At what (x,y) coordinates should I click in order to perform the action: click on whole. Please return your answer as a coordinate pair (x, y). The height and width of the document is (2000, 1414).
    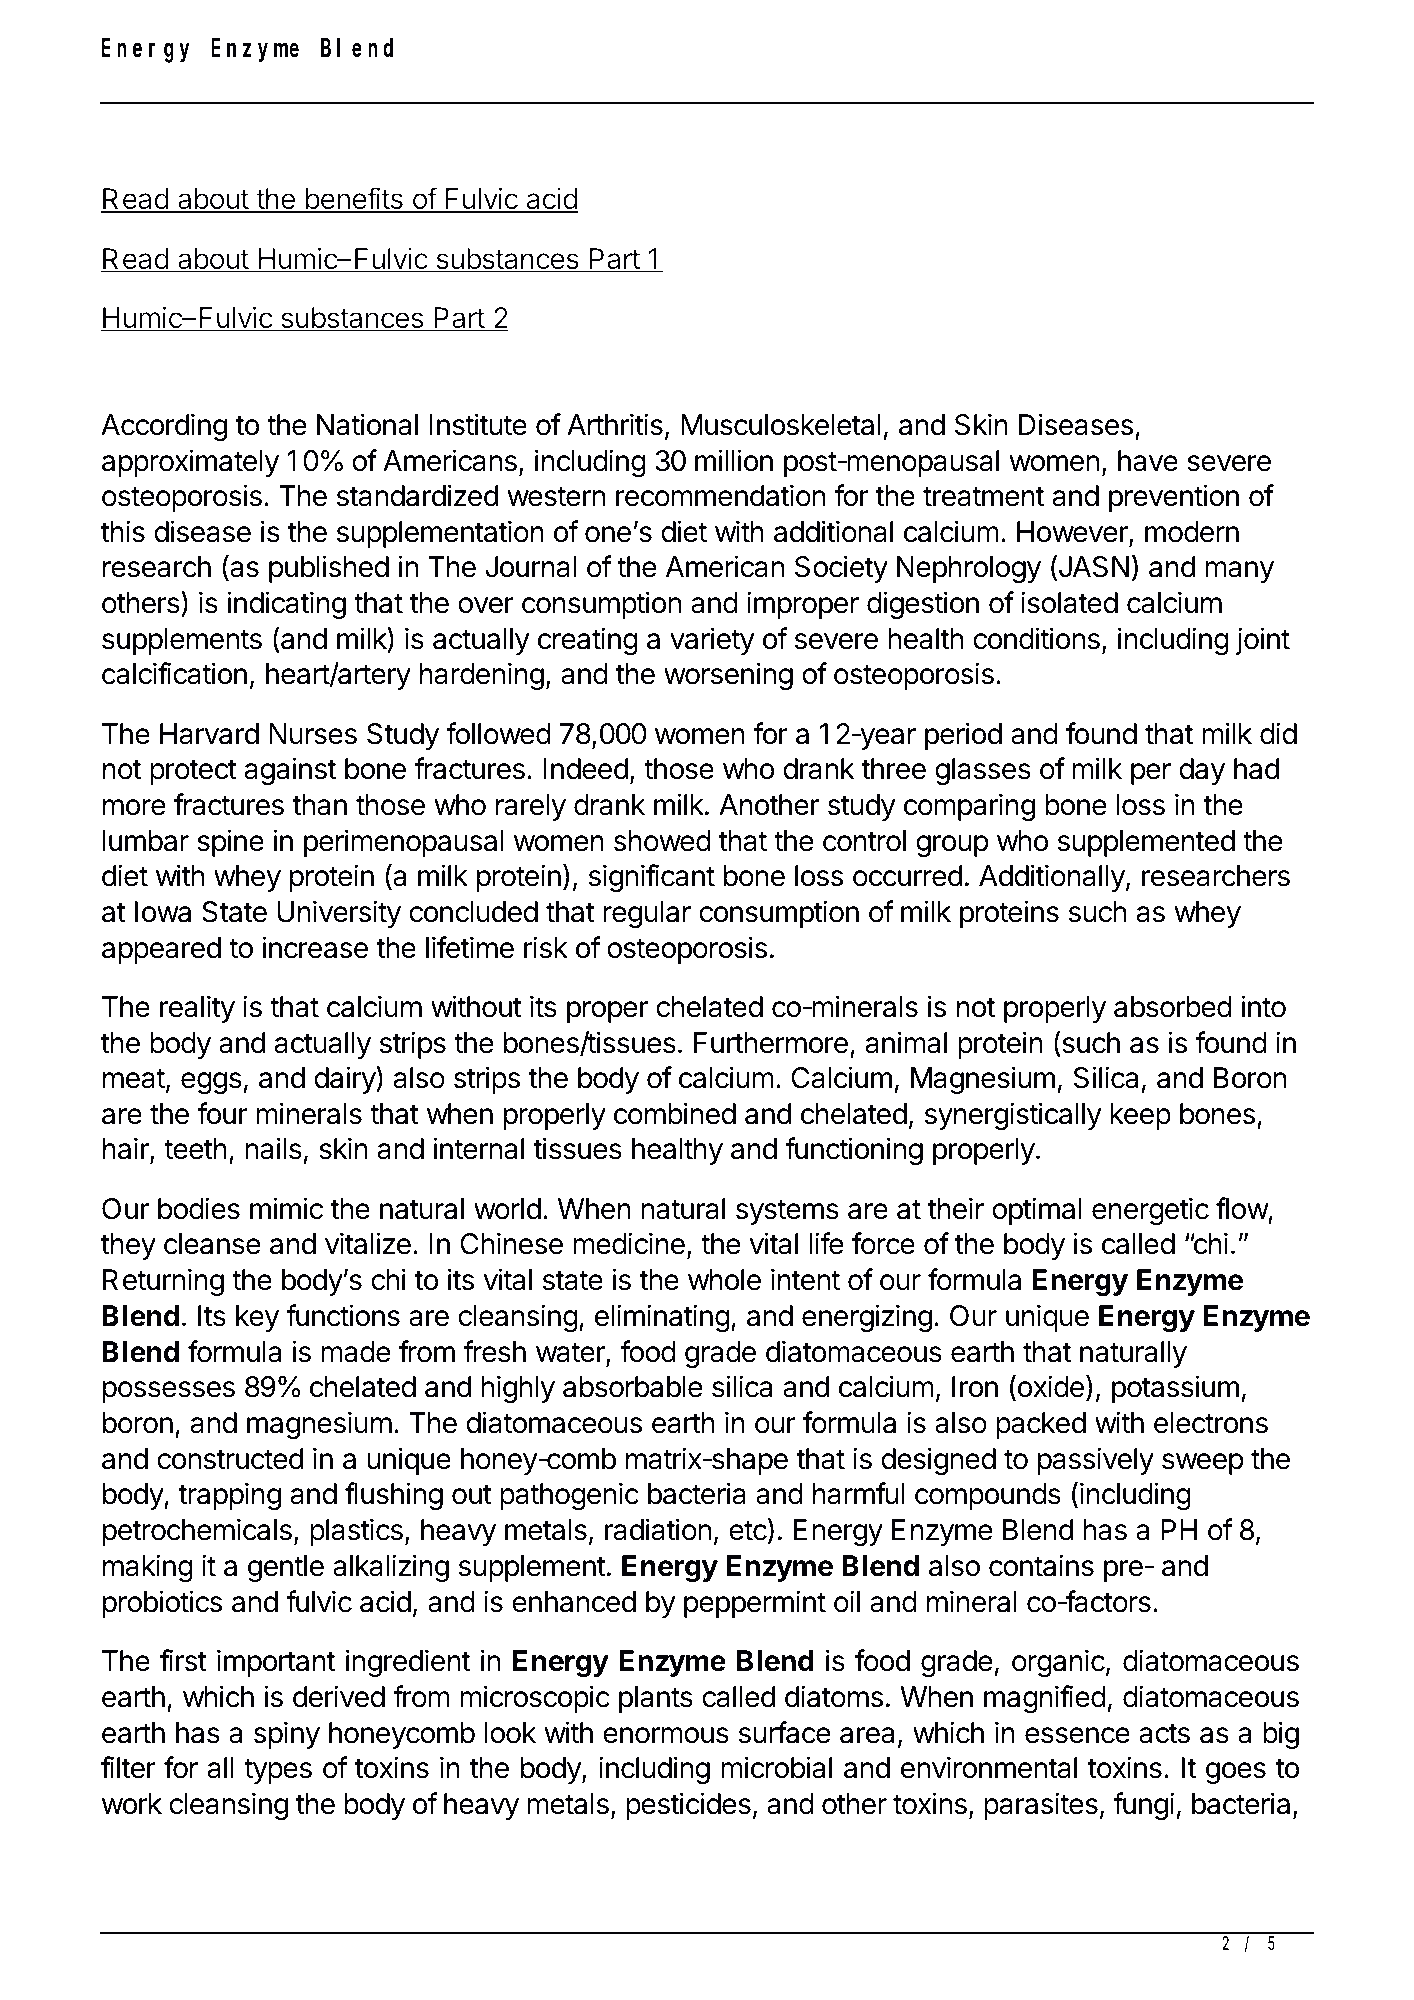
    Looking at the image, I should click on (724, 1280).
